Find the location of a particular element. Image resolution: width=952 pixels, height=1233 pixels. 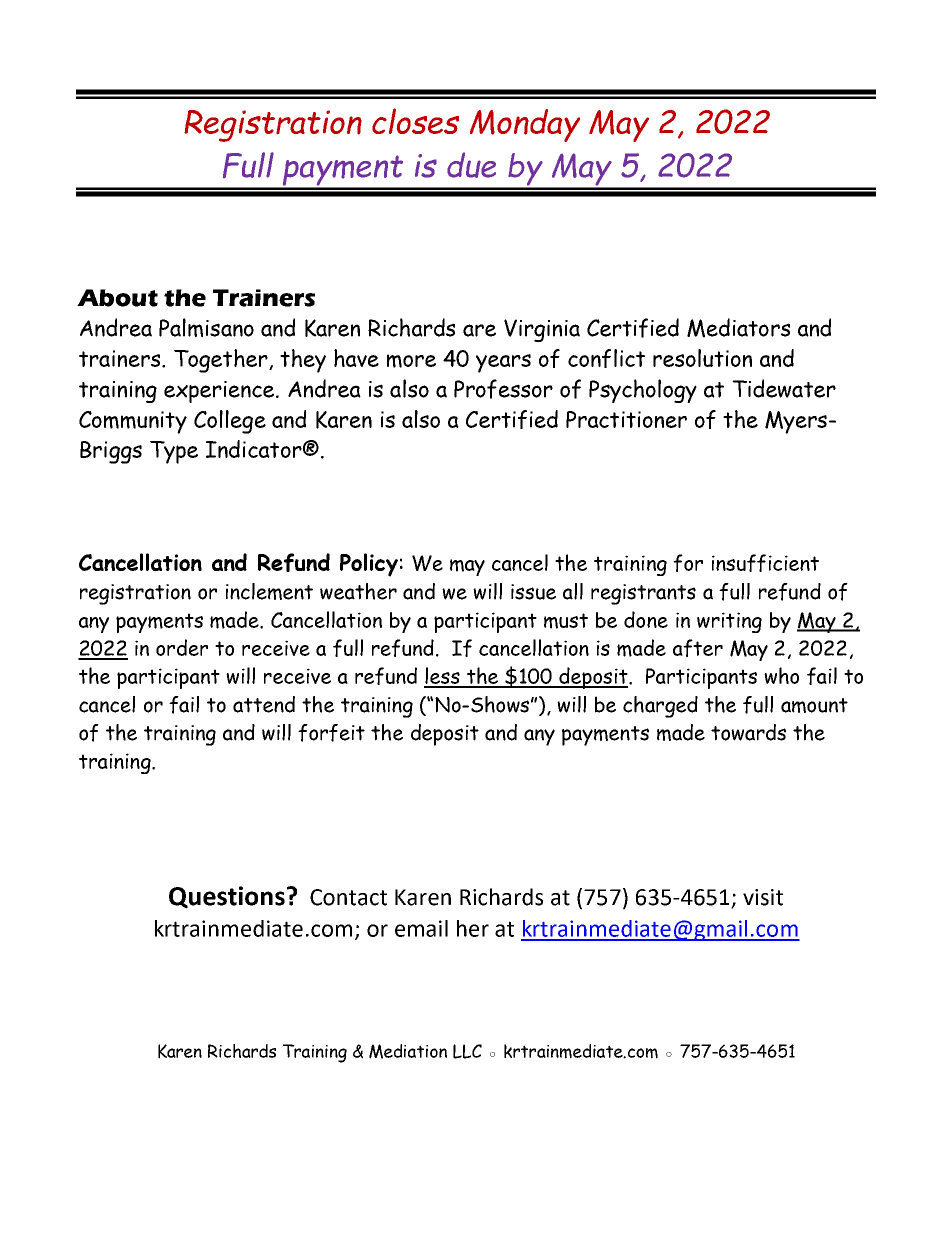

visit is located at coordinates (763, 897).
